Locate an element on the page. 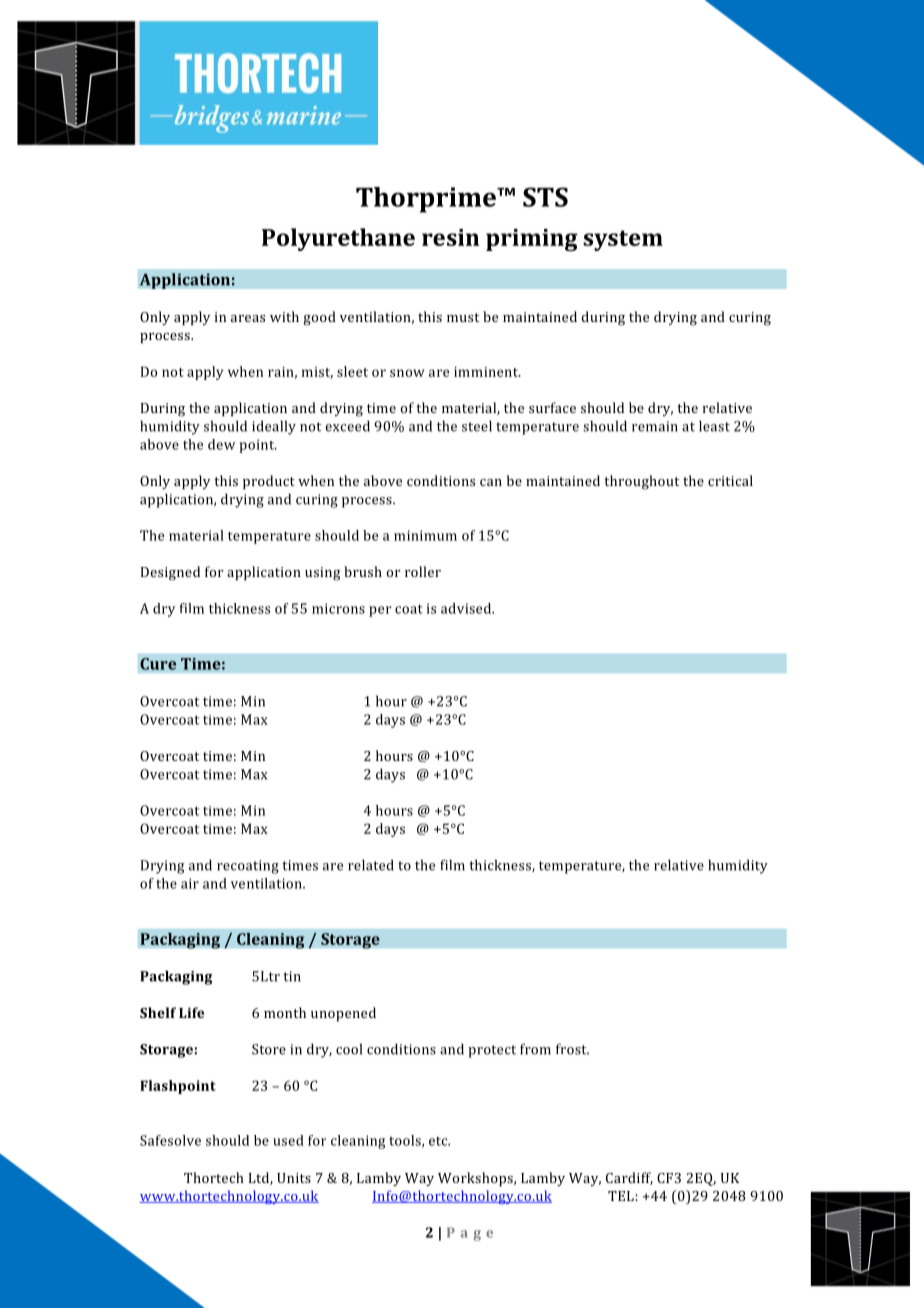 This image has height=1308, width=924. minimum is located at coordinates (425, 535).
